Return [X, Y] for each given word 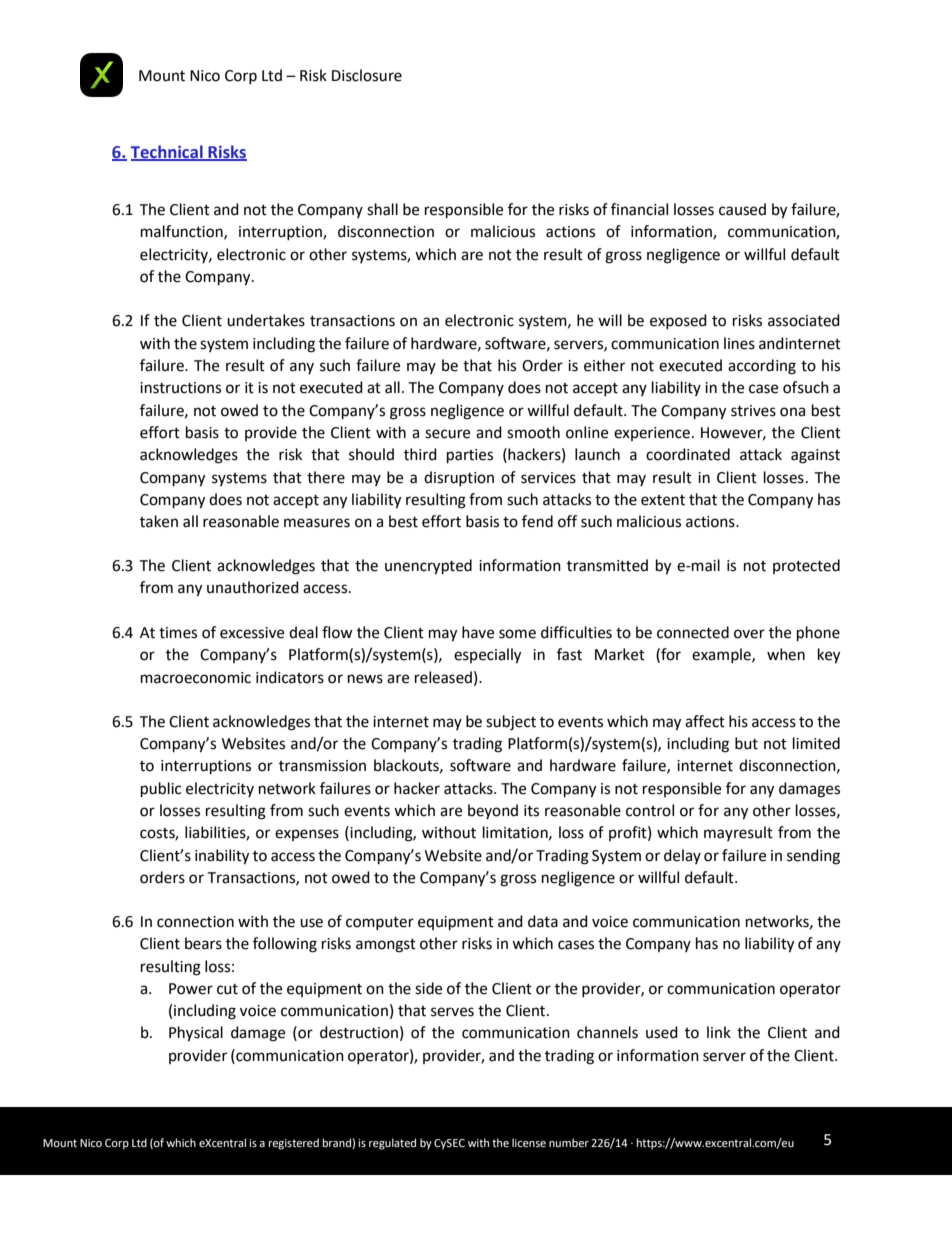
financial [639, 209]
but [746, 743]
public [161, 790]
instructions [180, 388]
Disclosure [367, 75]
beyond [493, 811]
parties [470, 456]
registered [294, 1144]
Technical [167, 152]
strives [753, 411]
